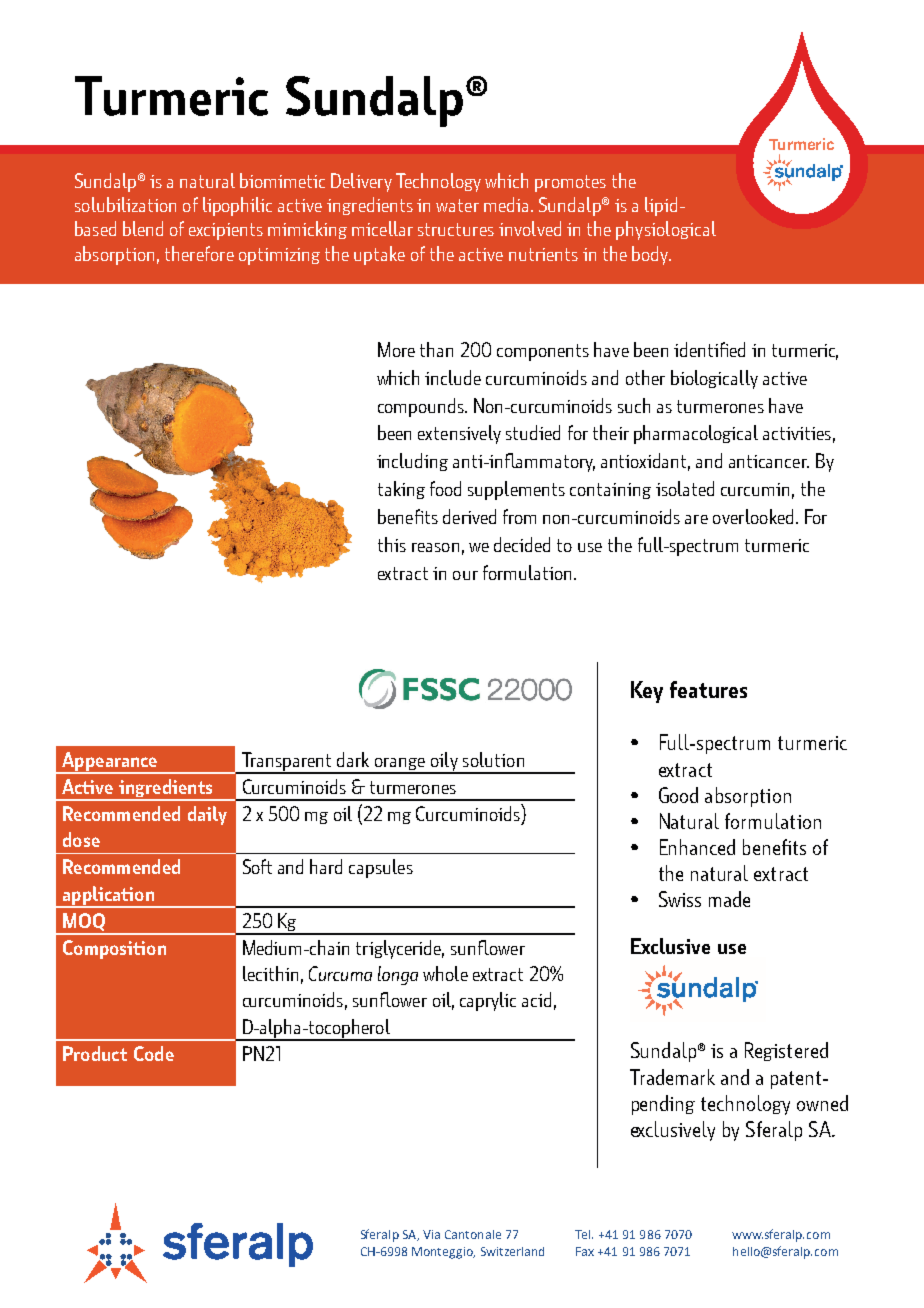 The width and height of the screenshot is (924, 1308). Describe the element at coordinates (666, 230) in the screenshot. I see `physiological` at that location.
